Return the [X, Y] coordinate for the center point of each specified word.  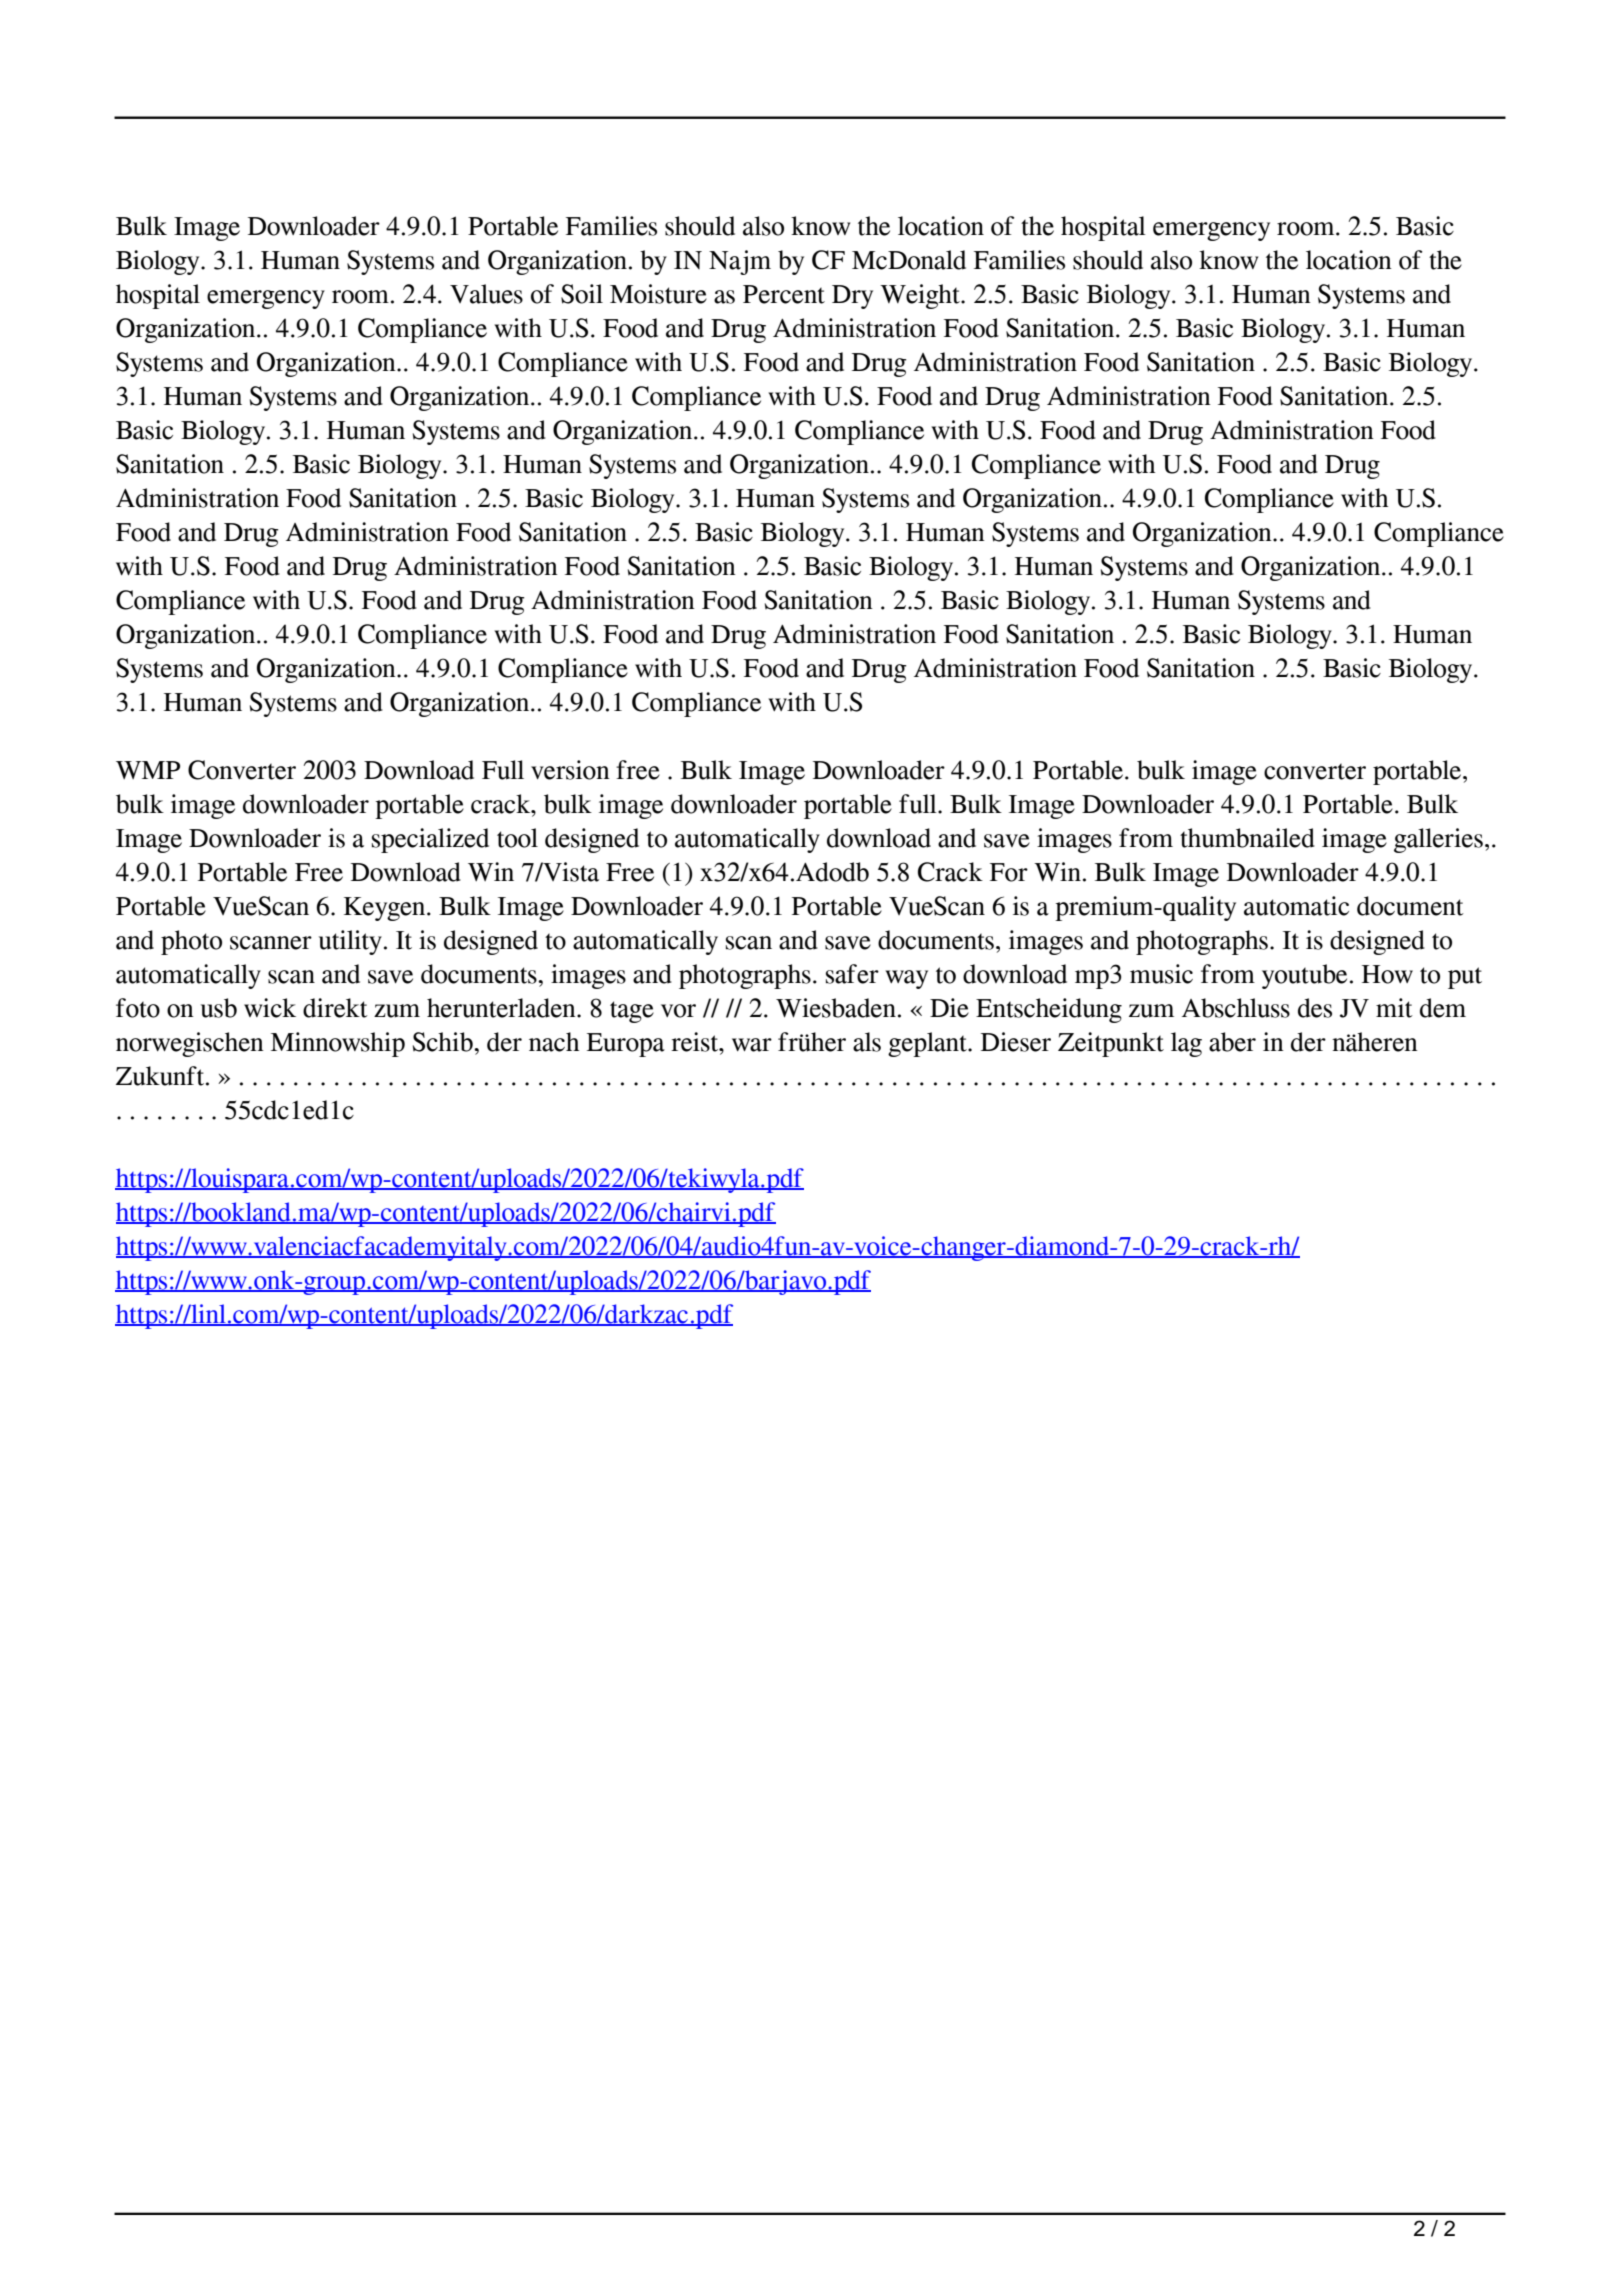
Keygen [386, 909]
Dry [852, 297]
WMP [148, 770]
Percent [784, 294]
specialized [430, 840]
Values [486, 294]
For [1009, 872]
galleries [1438, 840]
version [570, 770]
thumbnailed [1247, 838]
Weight [921, 296]
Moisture [658, 294]
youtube [1304, 976]
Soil [582, 294]
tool [517, 838]
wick [270, 1008]
